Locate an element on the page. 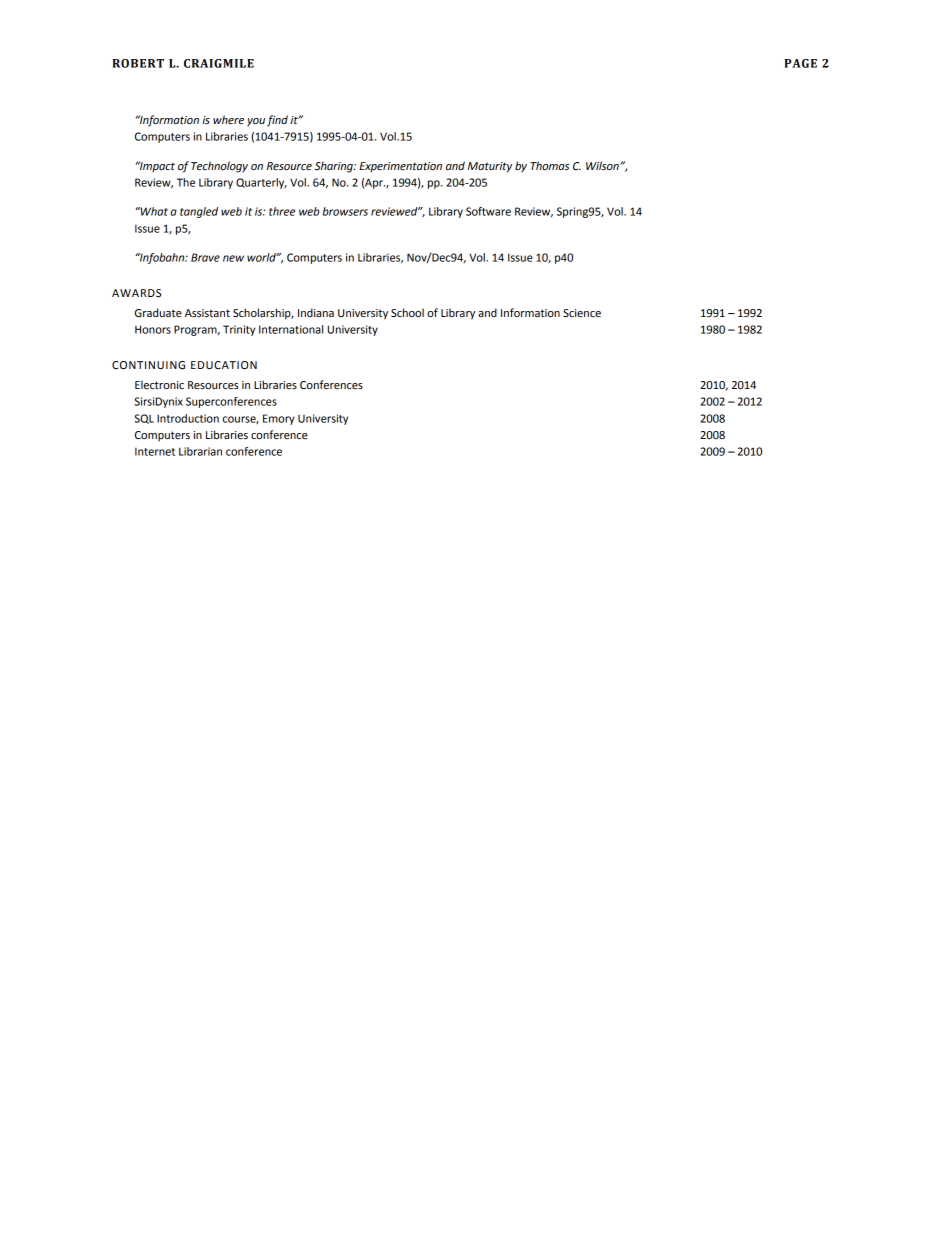 The width and height of the document is (952, 1233). Librarian is located at coordinates (200, 451).
